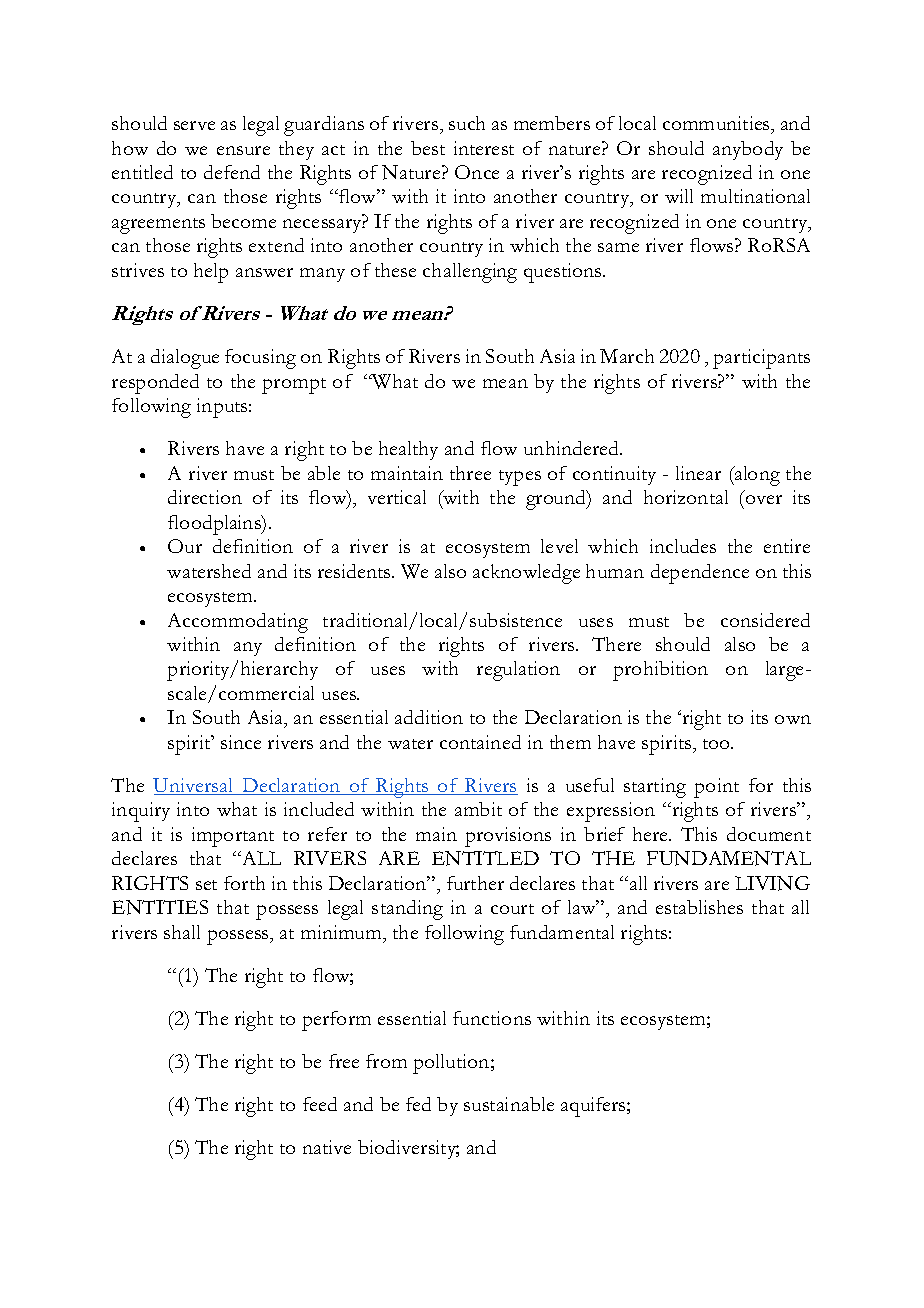  I want to click on healthy, so click(408, 450).
